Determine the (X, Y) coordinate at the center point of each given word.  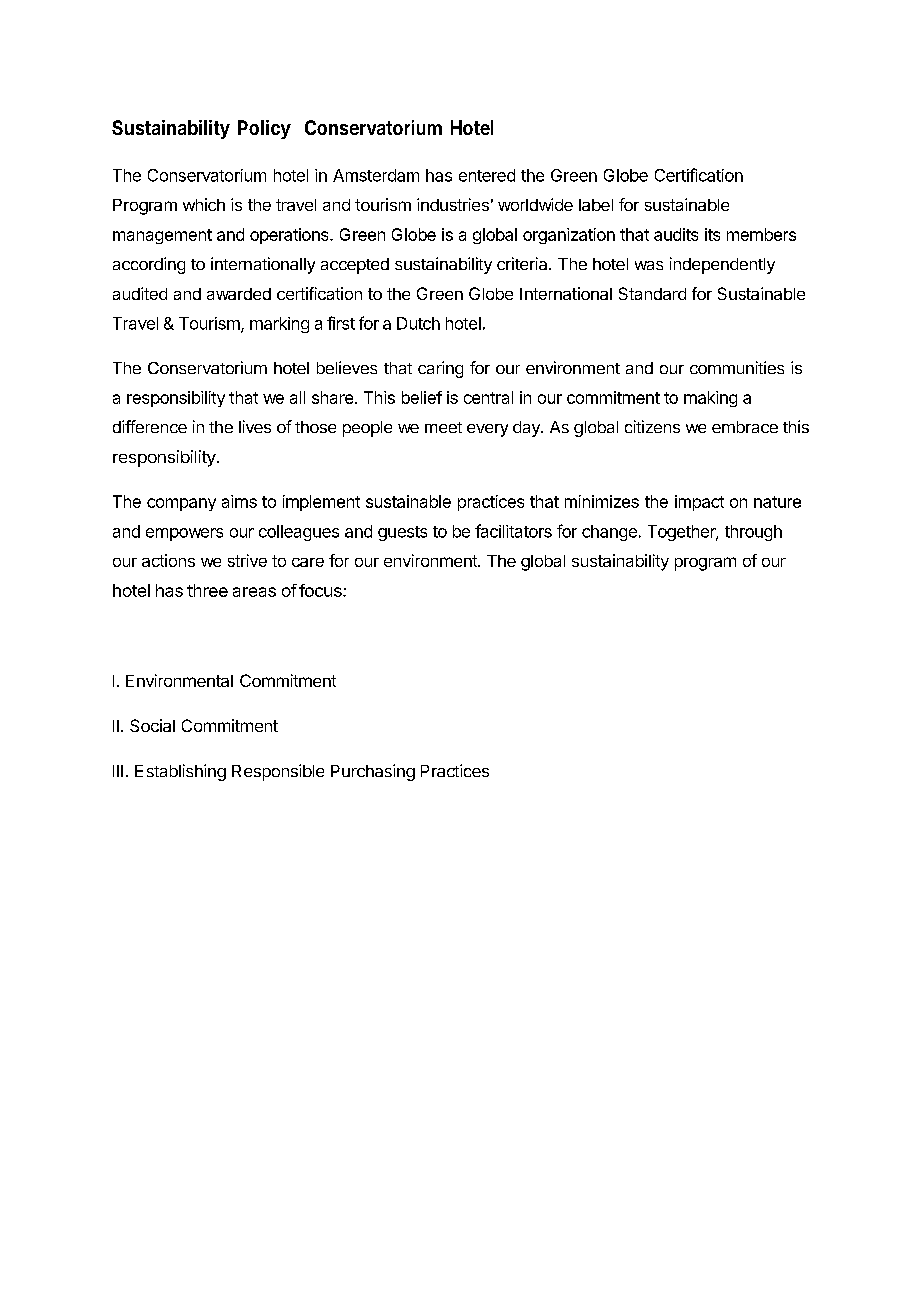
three (207, 590)
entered (487, 175)
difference (150, 426)
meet (443, 427)
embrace (745, 427)
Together (683, 533)
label (596, 205)
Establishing (180, 772)
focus (321, 590)
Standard (652, 293)
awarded (239, 294)
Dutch (418, 323)
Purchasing (373, 772)
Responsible (278, 772)
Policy (264, 129)
